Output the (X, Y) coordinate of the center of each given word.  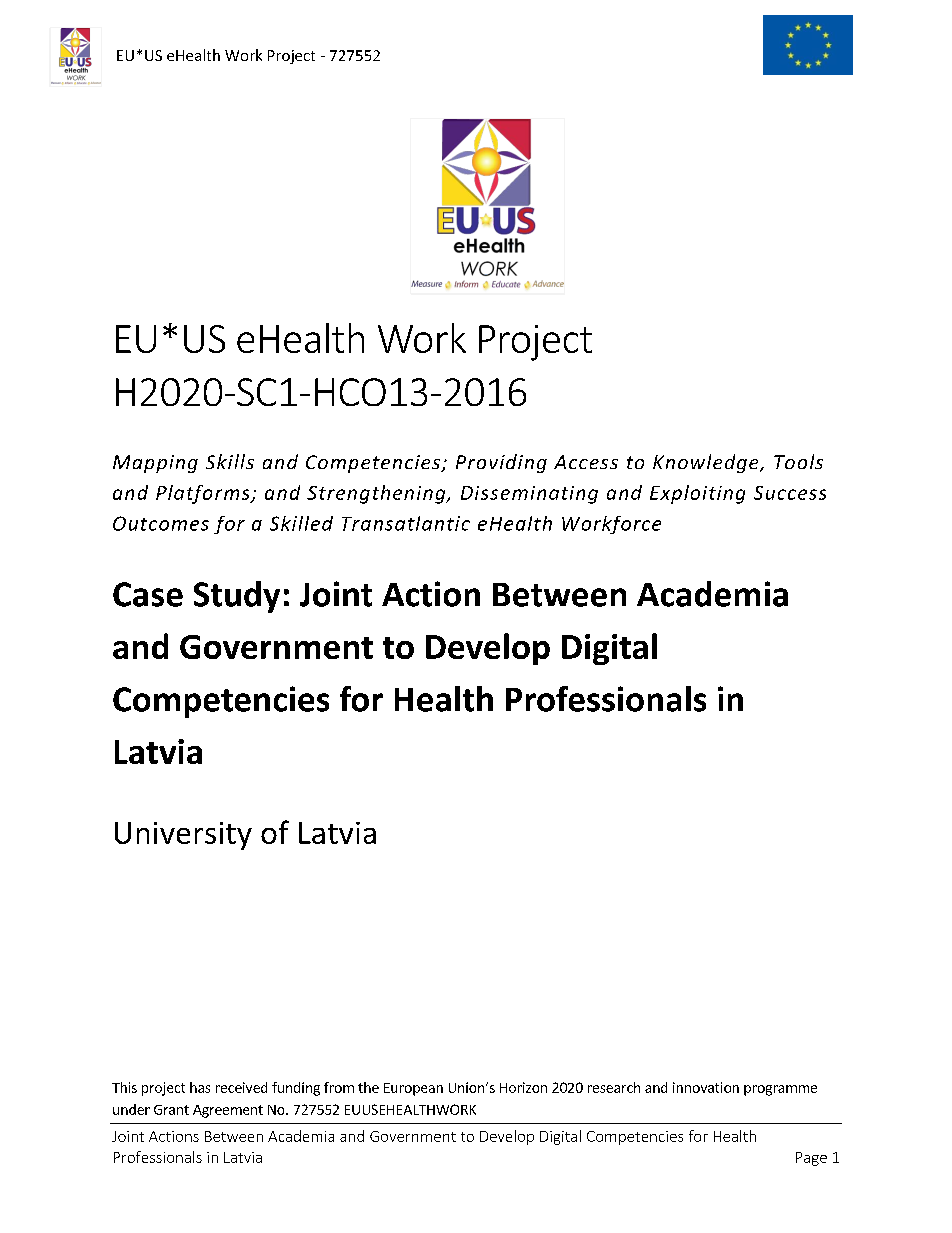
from (339, 1087)
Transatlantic (406, 523)
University (183, 836)
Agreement (228, 1111)
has (200, 1087)
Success (790, 493)
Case (148, 594)
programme (780, 1090)
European (413, 1089)
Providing (501, 463)
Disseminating (529, 495)
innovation (706, 1087)
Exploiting (697, 494)
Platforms (204, 494)
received (241, 1087)
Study (237, 597)
